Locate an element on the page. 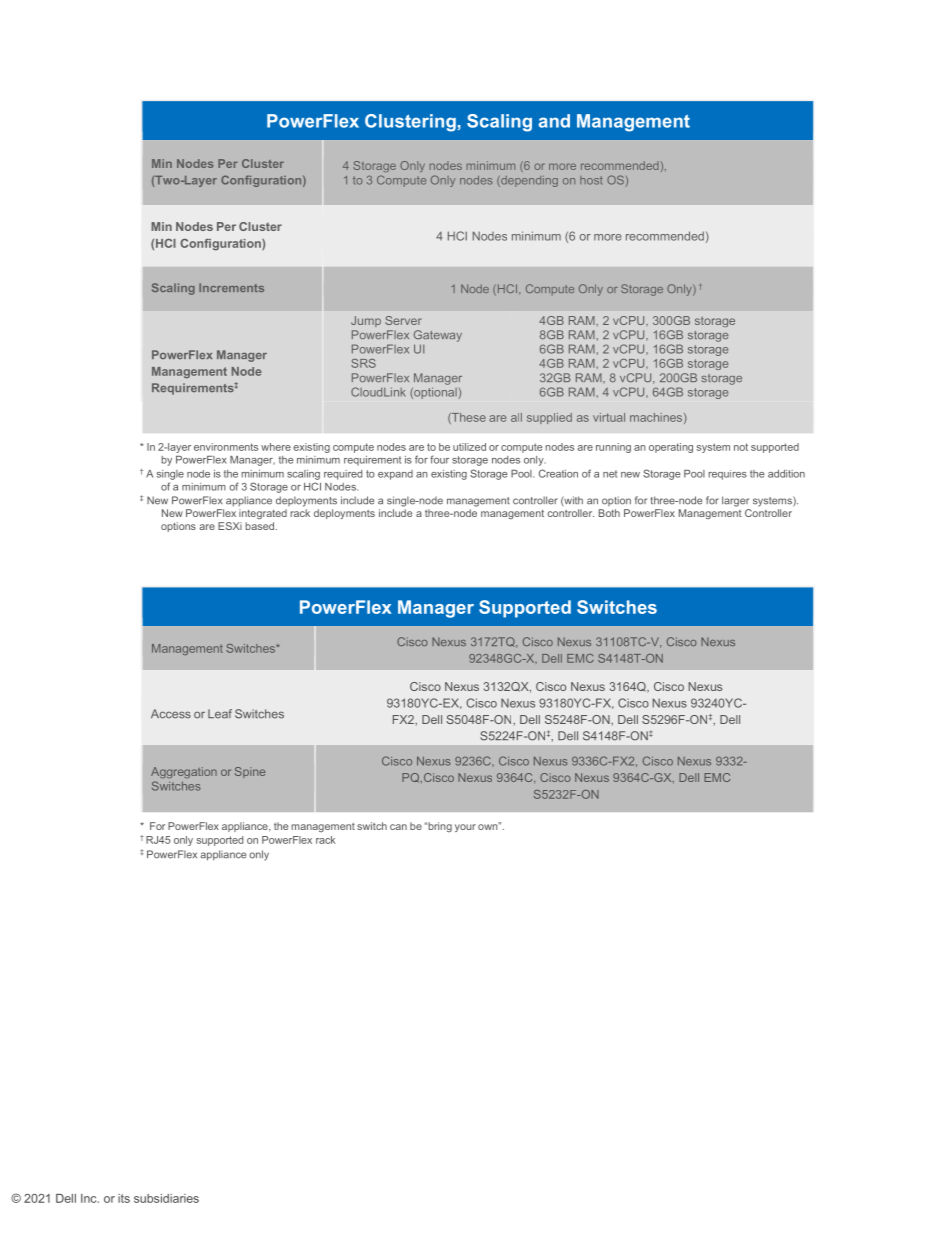 This image has height=1233, width=952. larger is located at coordinates (735, 501).
